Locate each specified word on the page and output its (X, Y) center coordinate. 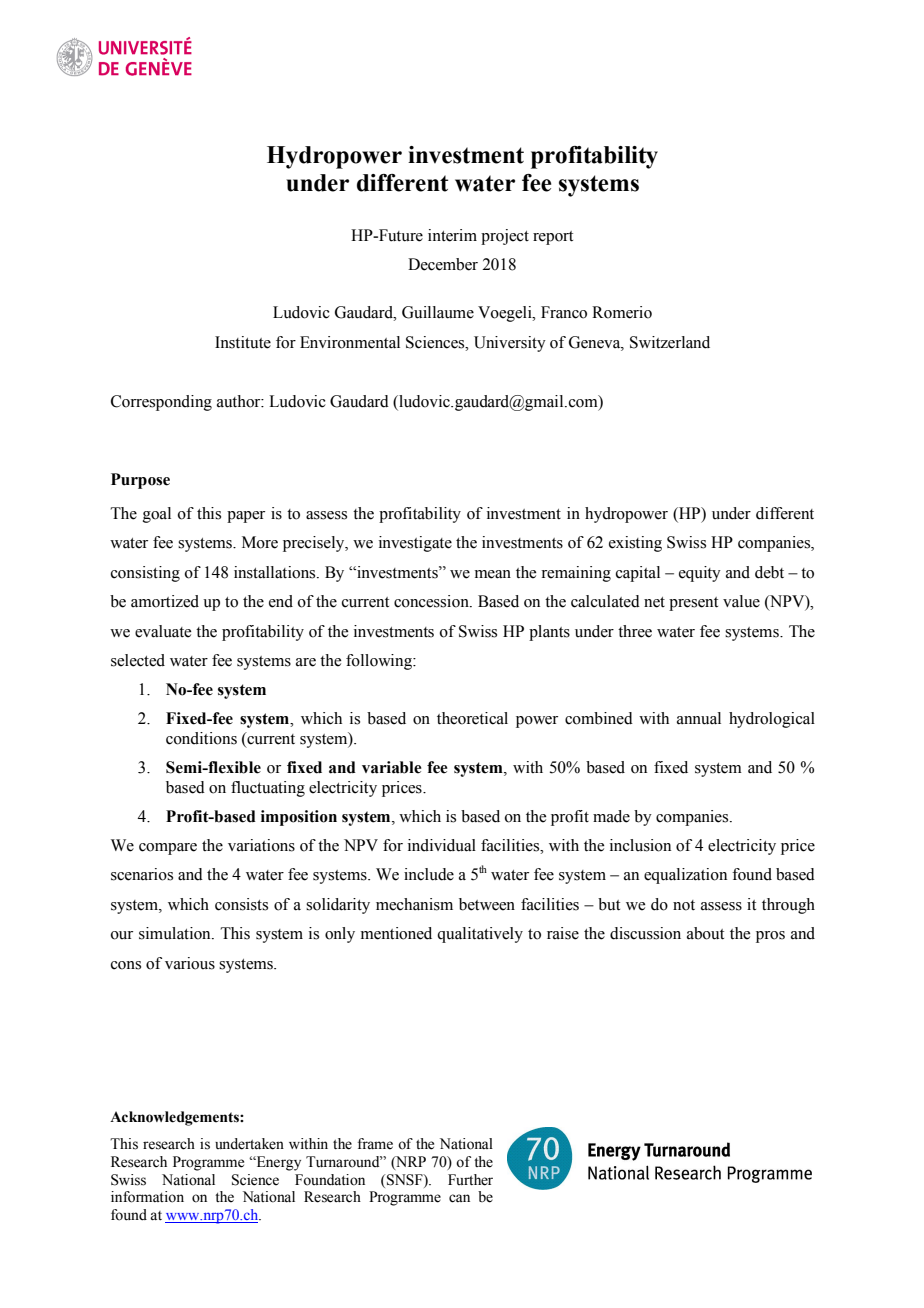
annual (699, 718)
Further (470, 1180)
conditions (201, 738)
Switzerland (670, 342)
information (147, 1197)
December (443, 264)
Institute (243, 342)
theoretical (472, 718)
